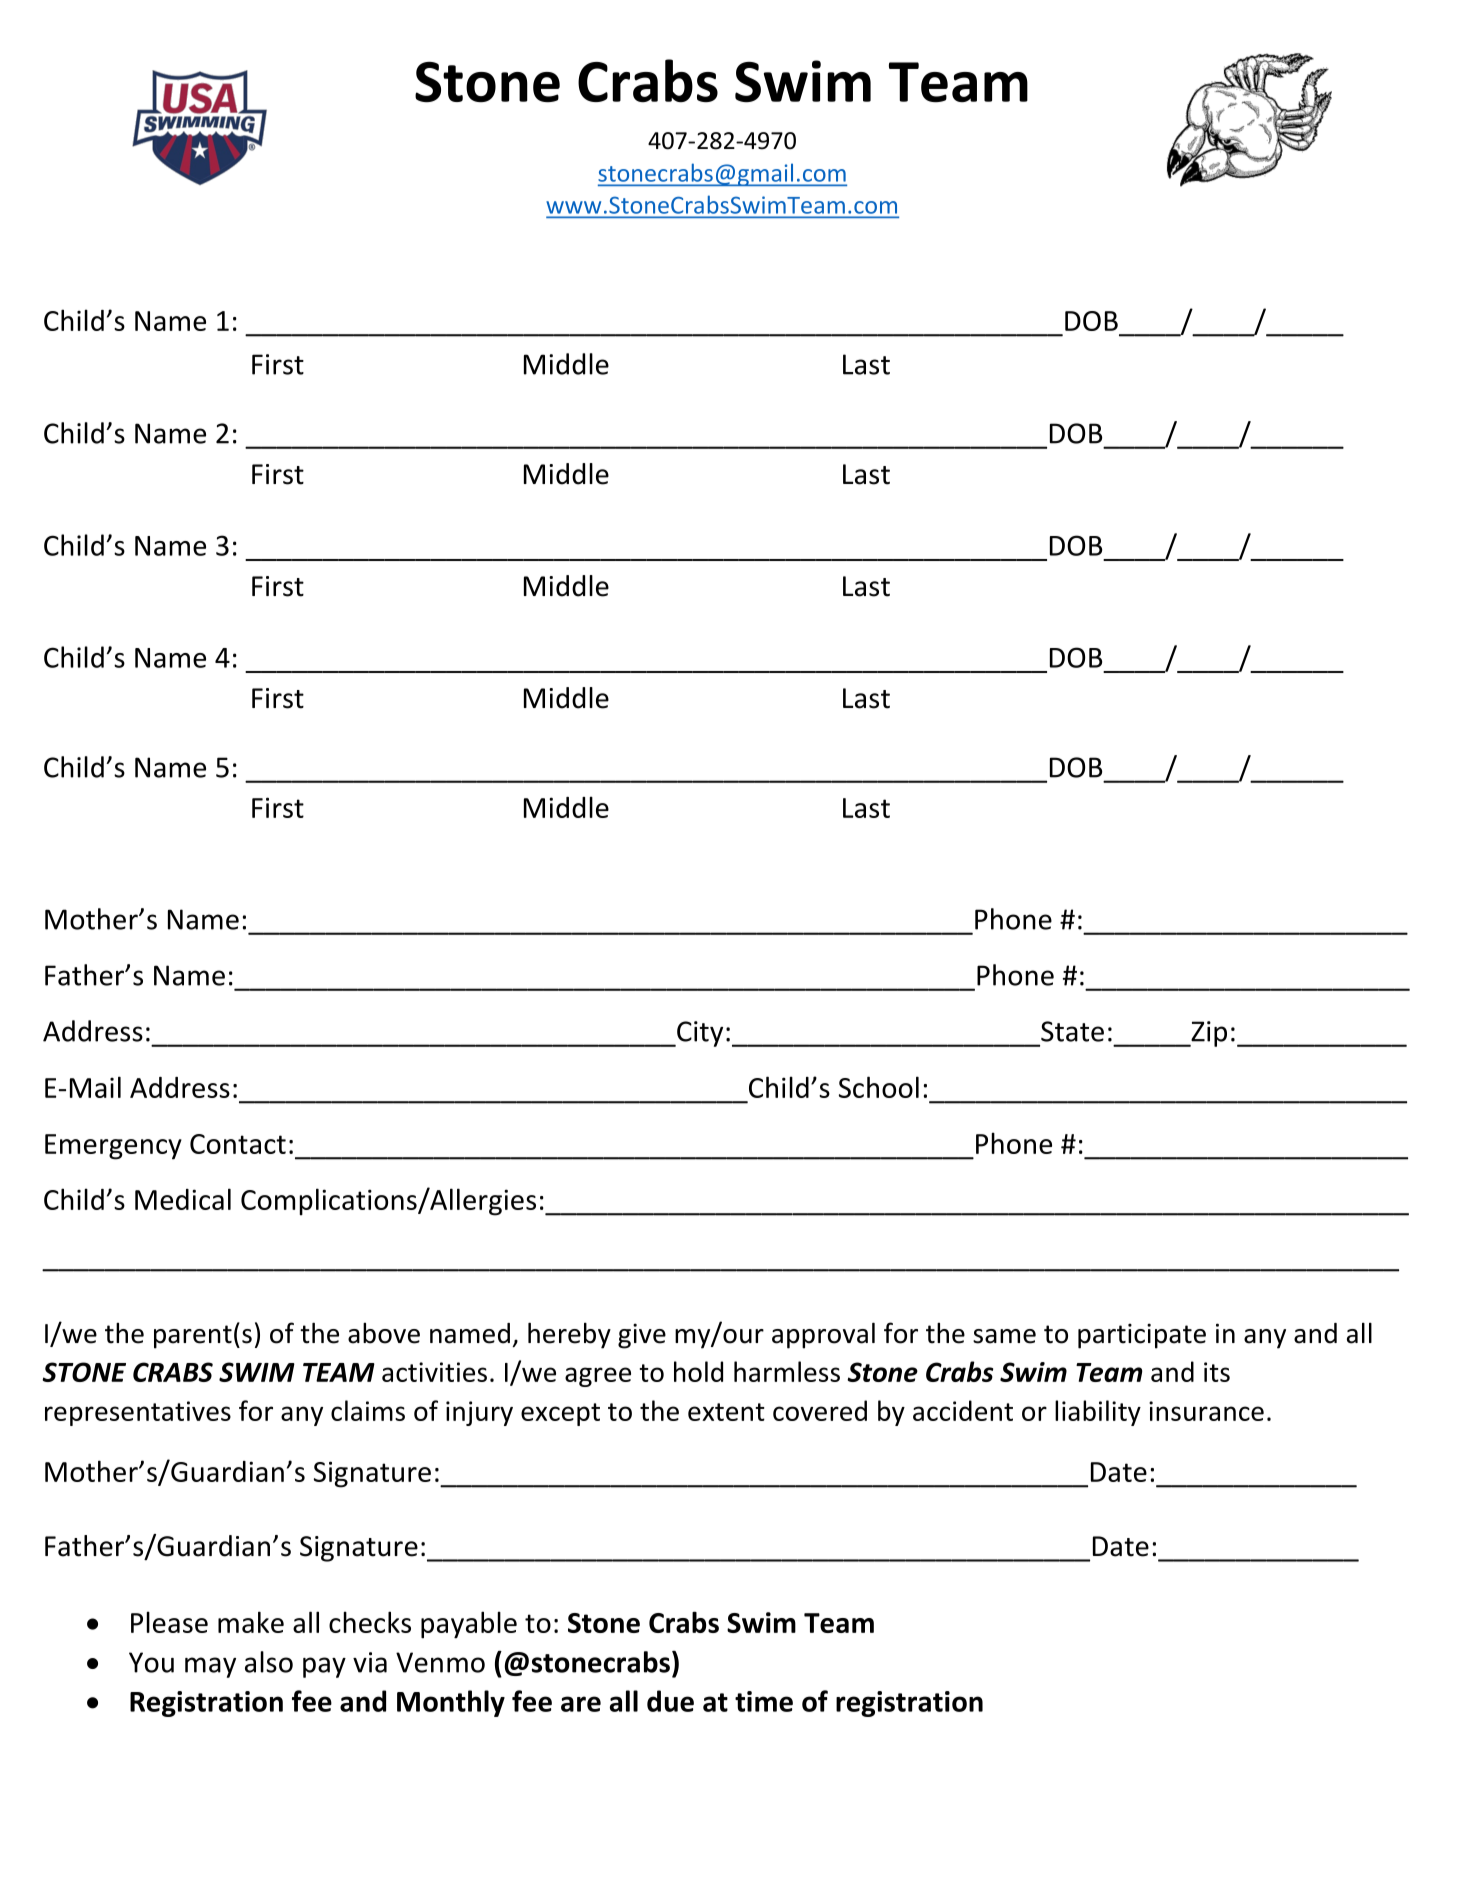 Image resolution: width=1457 pixels, height=1886 pixels. I want to click on liability, so click(1098, 1413).
